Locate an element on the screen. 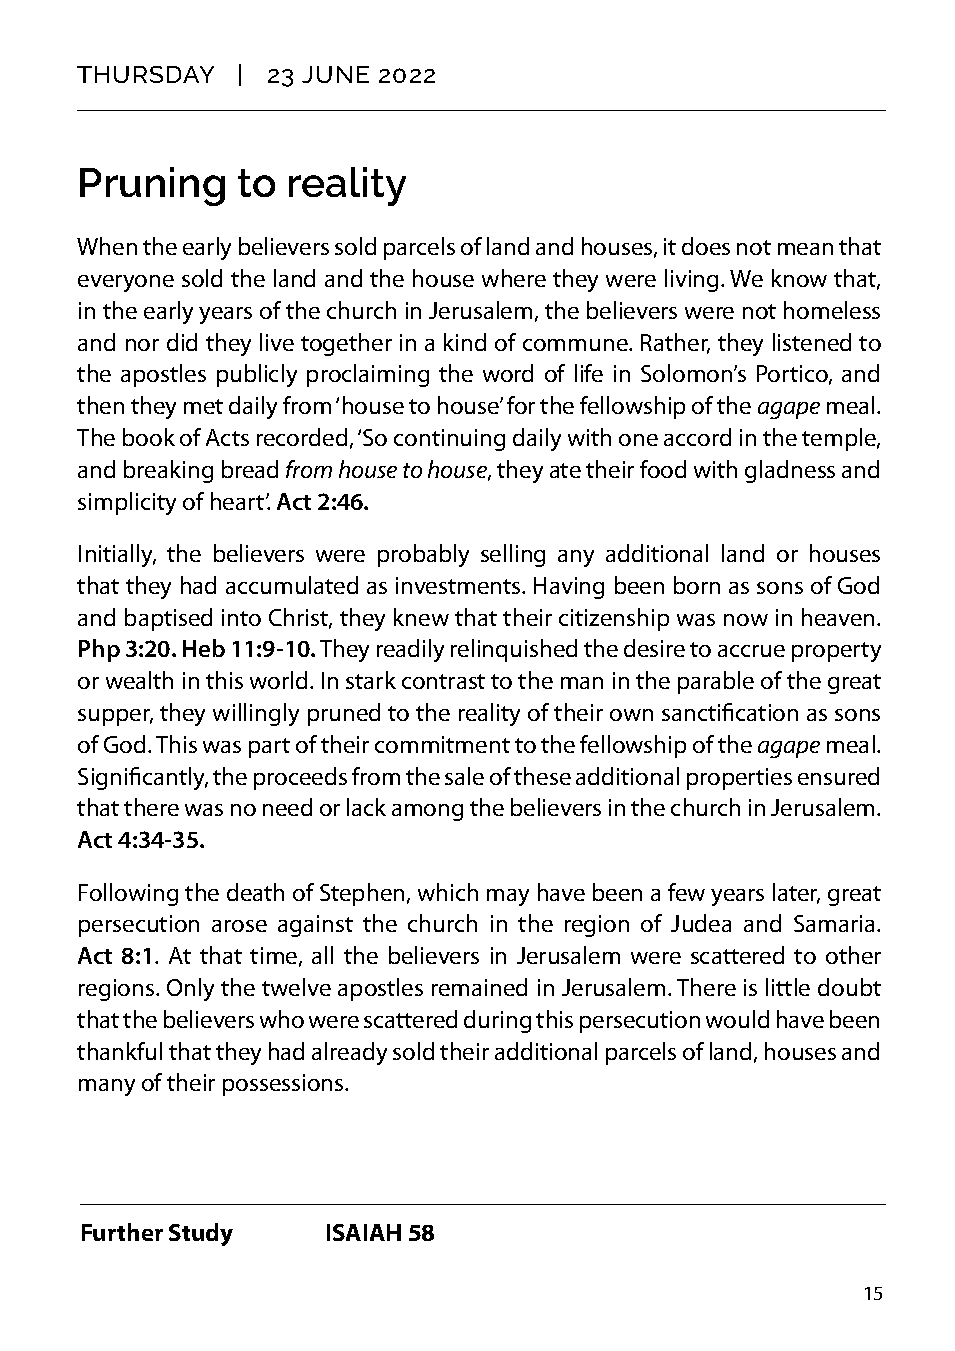  relinquished is located at coordinates (514, 650).
